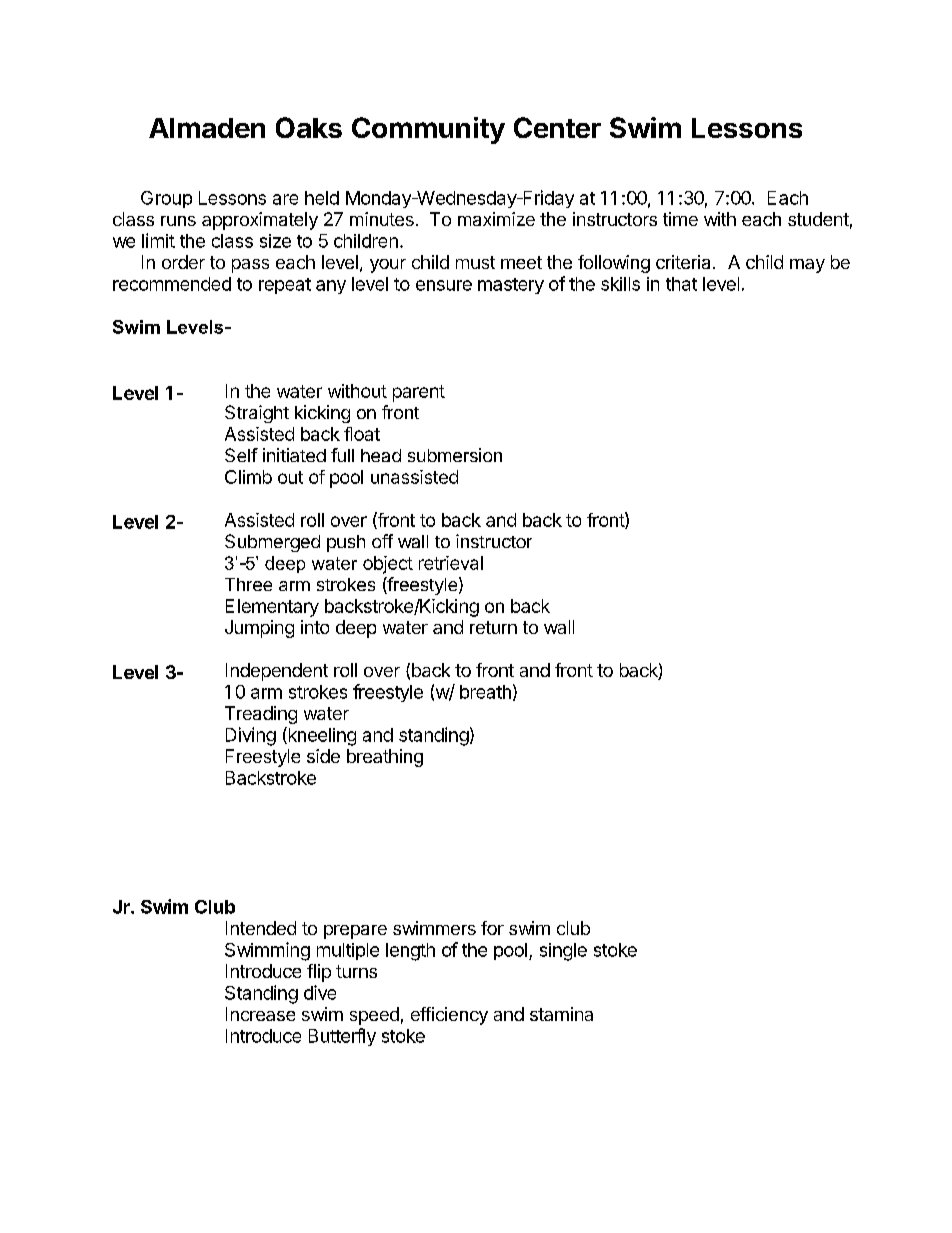  Describe the element at coordinates (428, 130) in the page. I see `Community` at that location.
